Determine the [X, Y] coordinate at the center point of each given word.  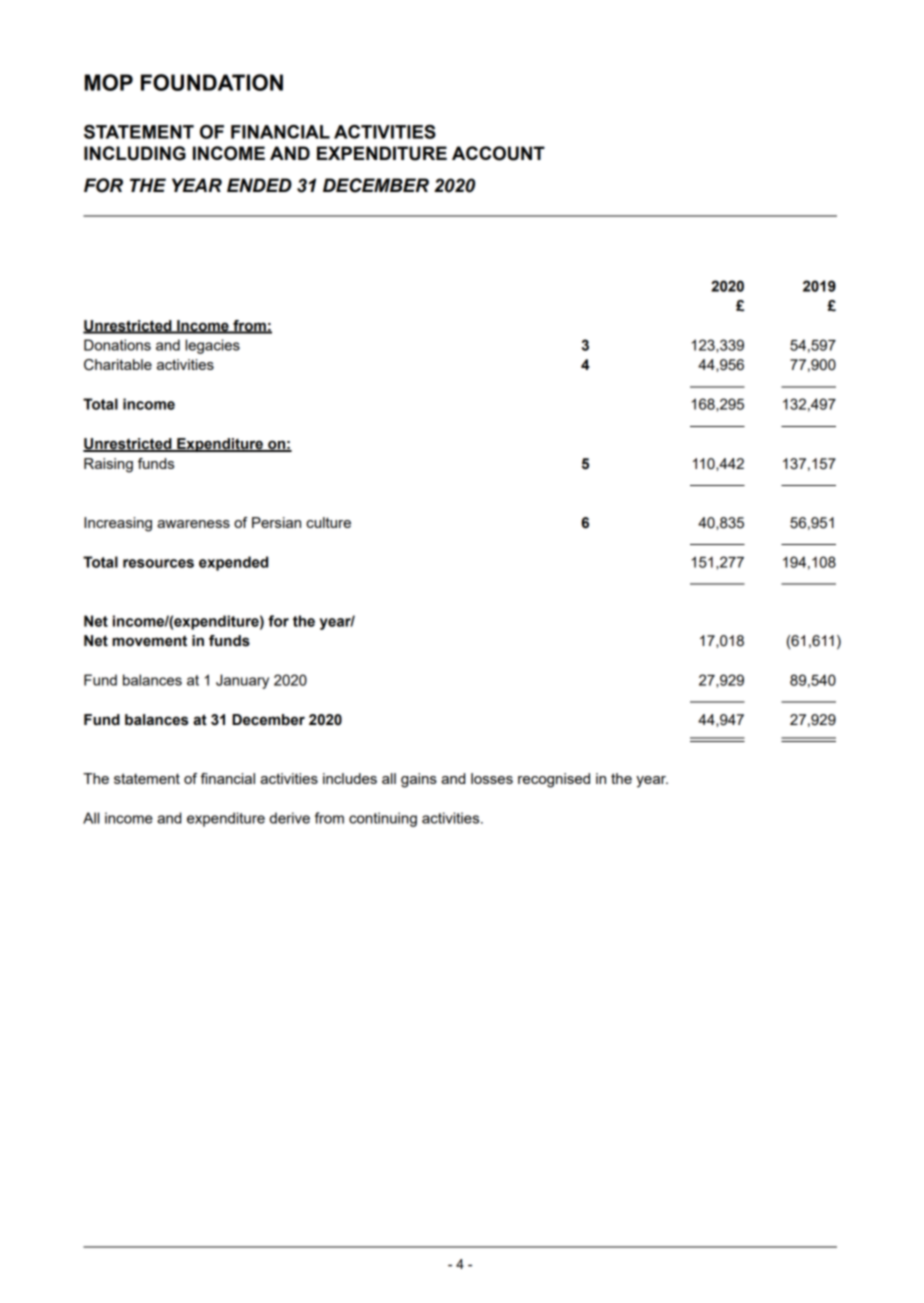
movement [149, 641]
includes [350, 778]
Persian [276, 522]
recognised [554, 780]
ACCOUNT [498, 153]
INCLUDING [135, 153]
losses [492, 778]
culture [328, 522]
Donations [117, 345]
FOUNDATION [212, 82]
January [242, 681]
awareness [193, 524]
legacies [212, 346]
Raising [108, 465]
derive [290, 818]
